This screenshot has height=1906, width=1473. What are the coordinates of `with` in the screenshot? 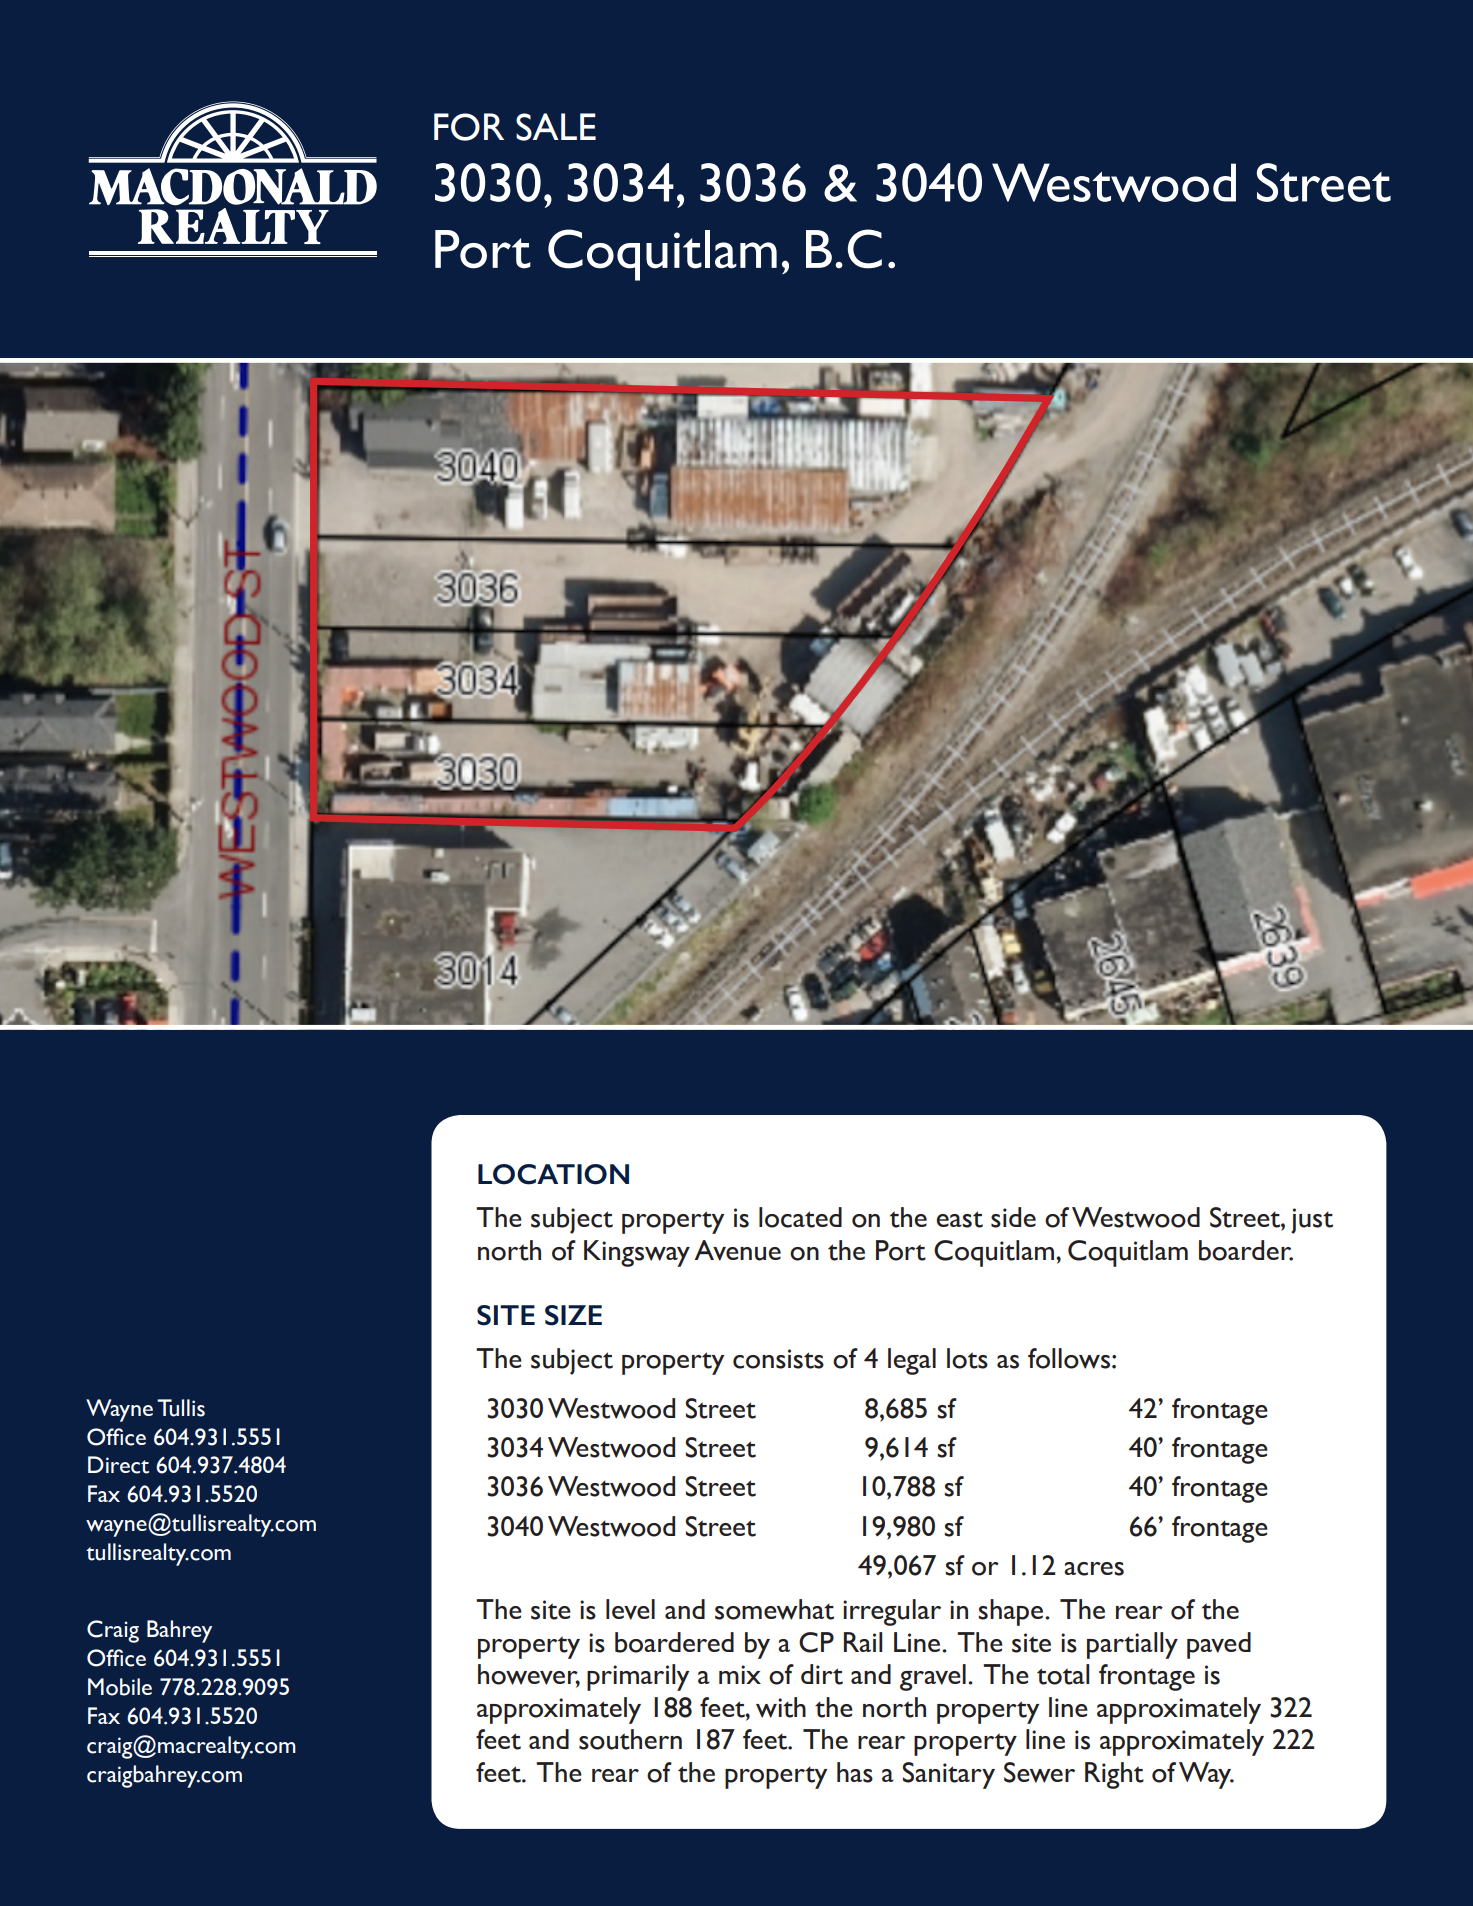 It's located at (781, 1707).
